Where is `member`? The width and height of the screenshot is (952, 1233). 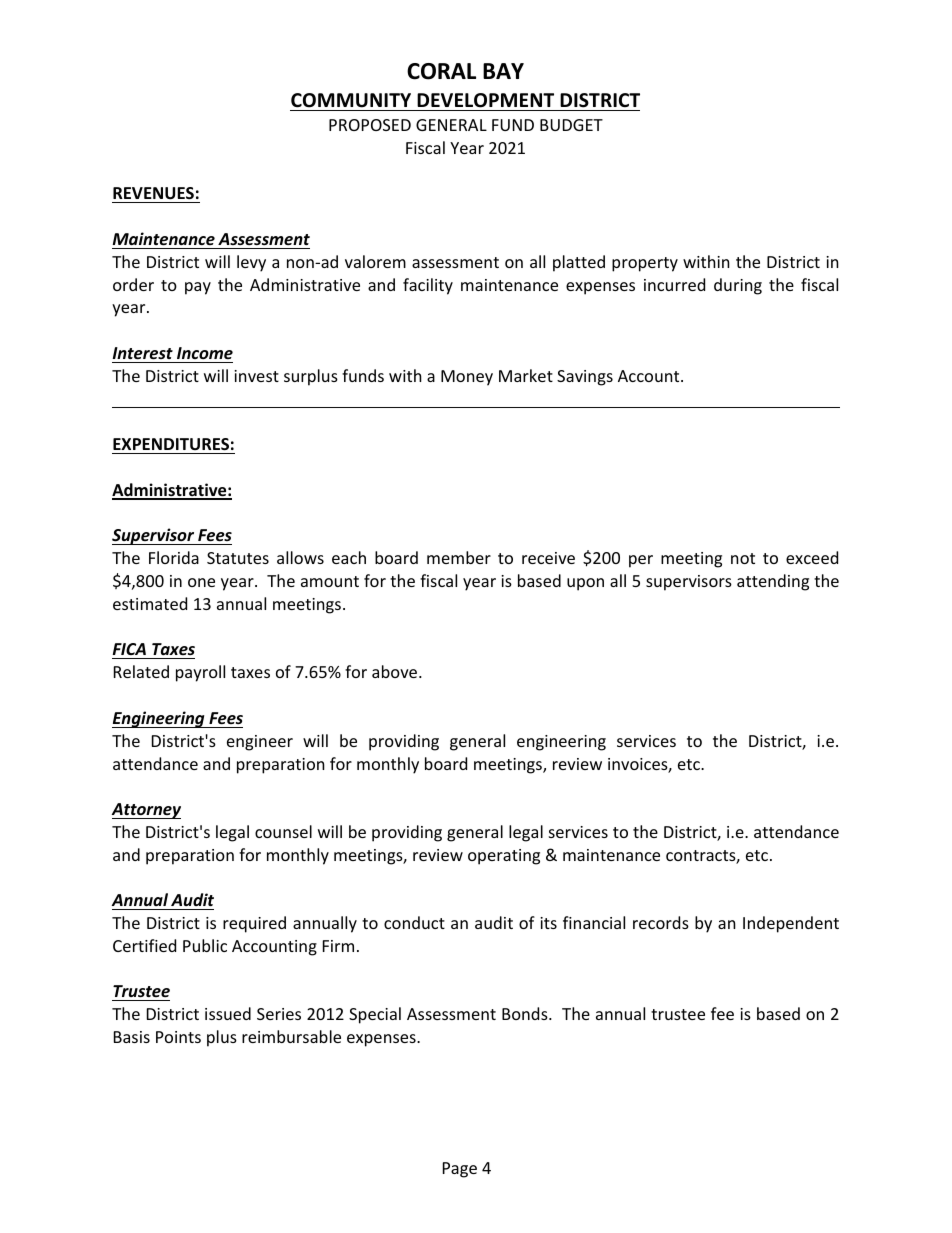
member is located at coordinates (459, 557).
